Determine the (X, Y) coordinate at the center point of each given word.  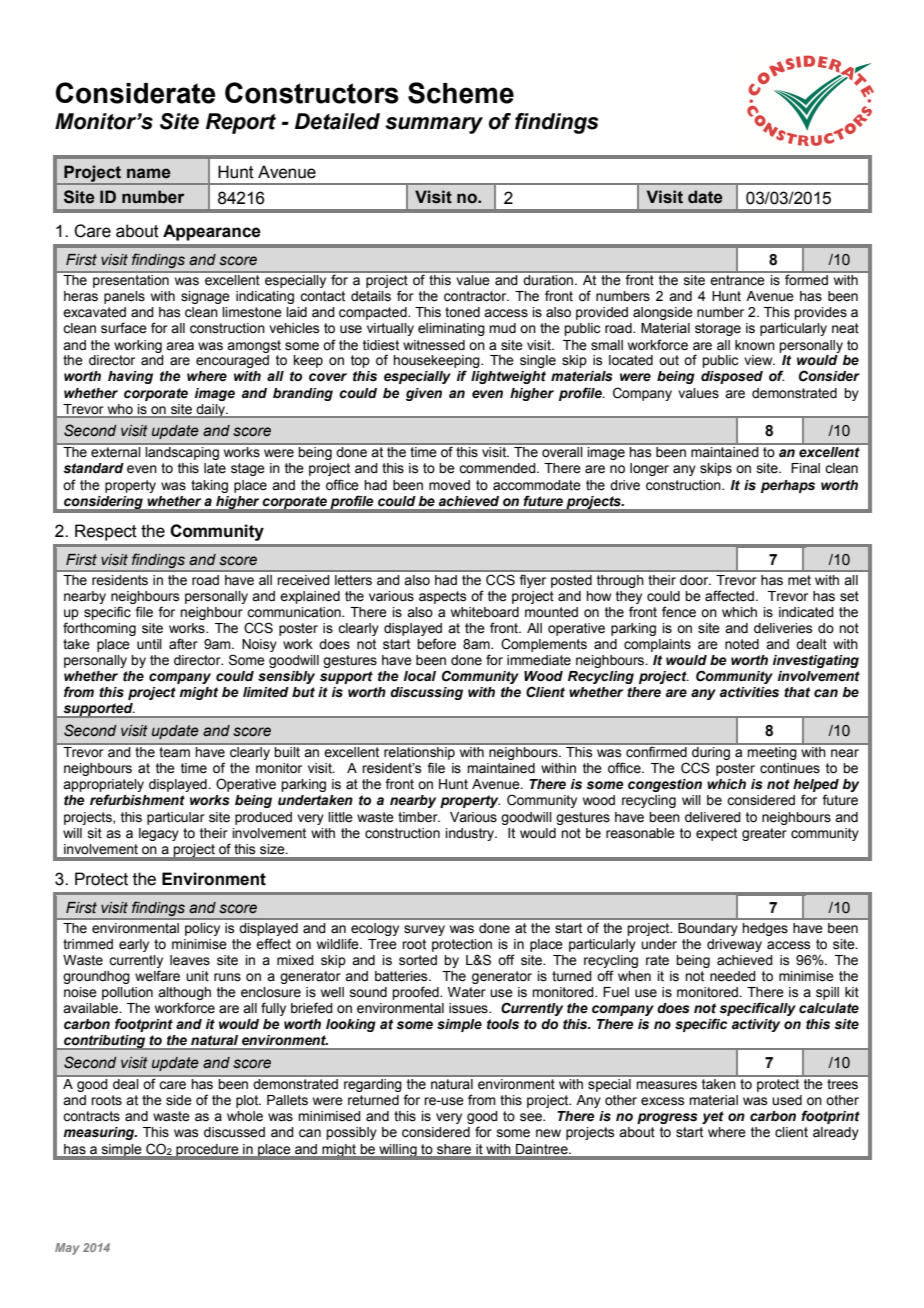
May (67, 1249)
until (149, 644)
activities (749, 692)
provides (820, 313)
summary (434, 125)
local (420, 676)
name (149, 173)
